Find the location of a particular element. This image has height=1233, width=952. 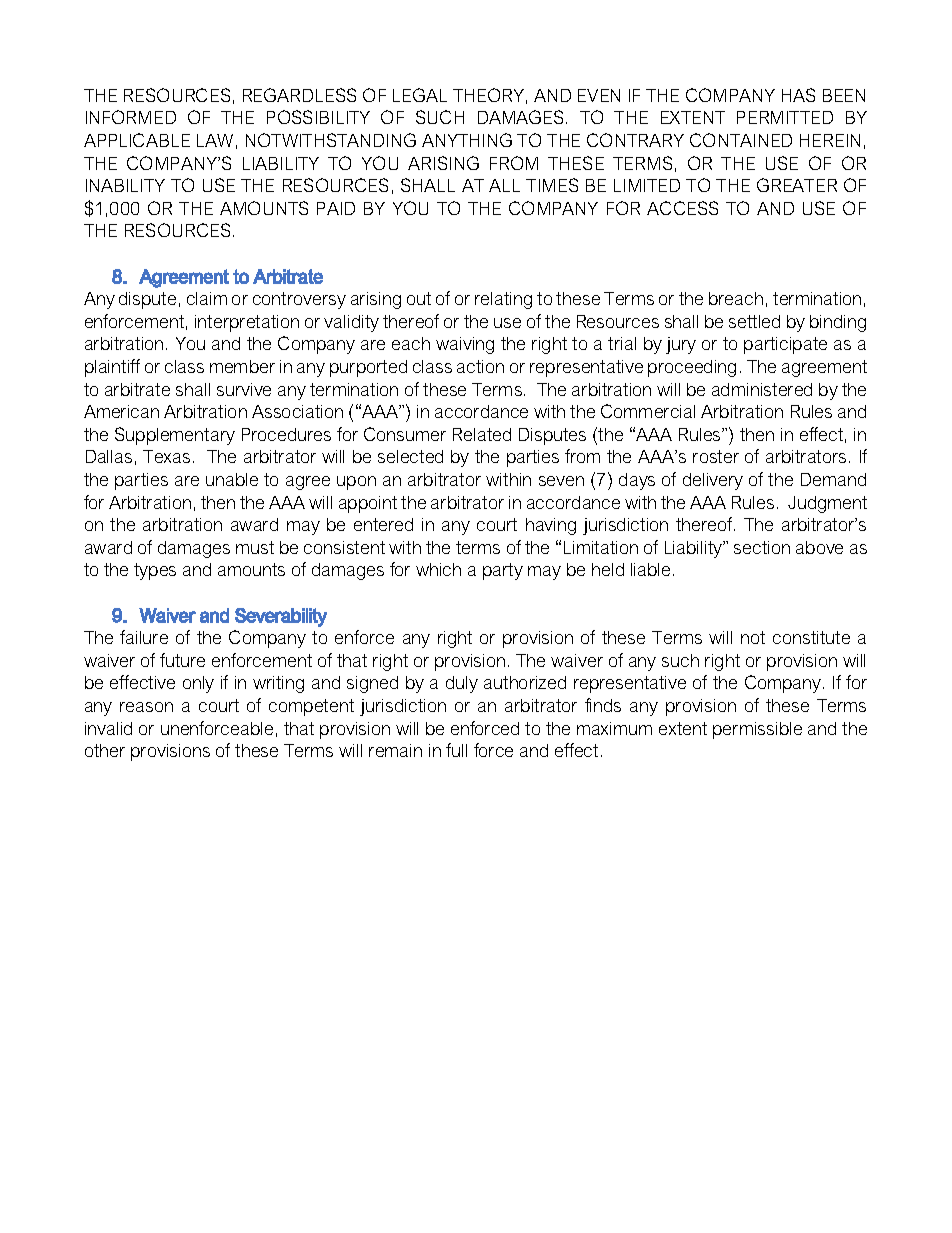

LAW is located at coordinates (215, 140).
